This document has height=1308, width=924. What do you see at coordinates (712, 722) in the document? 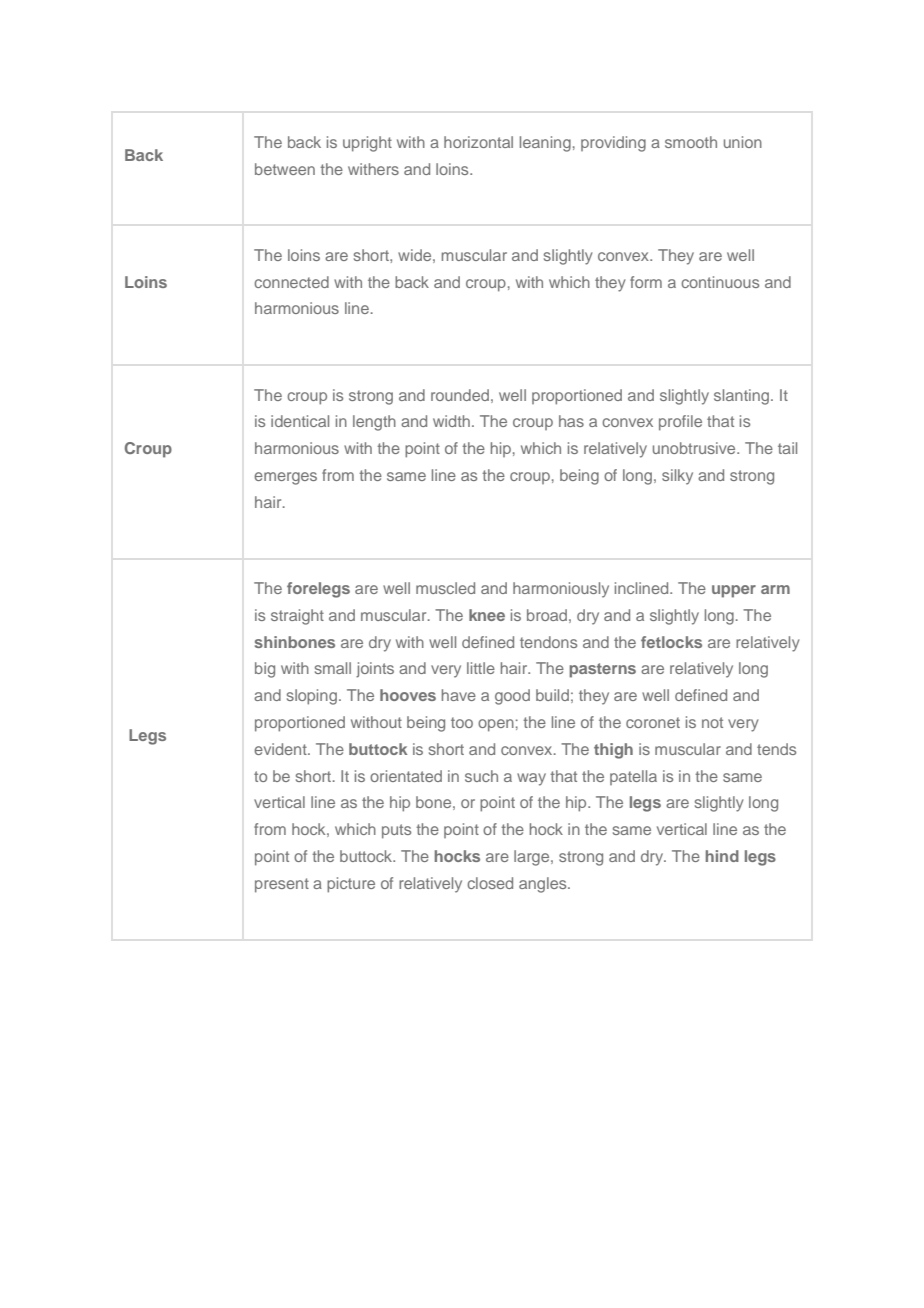
I see `not` at bounding box center [712, 722].
